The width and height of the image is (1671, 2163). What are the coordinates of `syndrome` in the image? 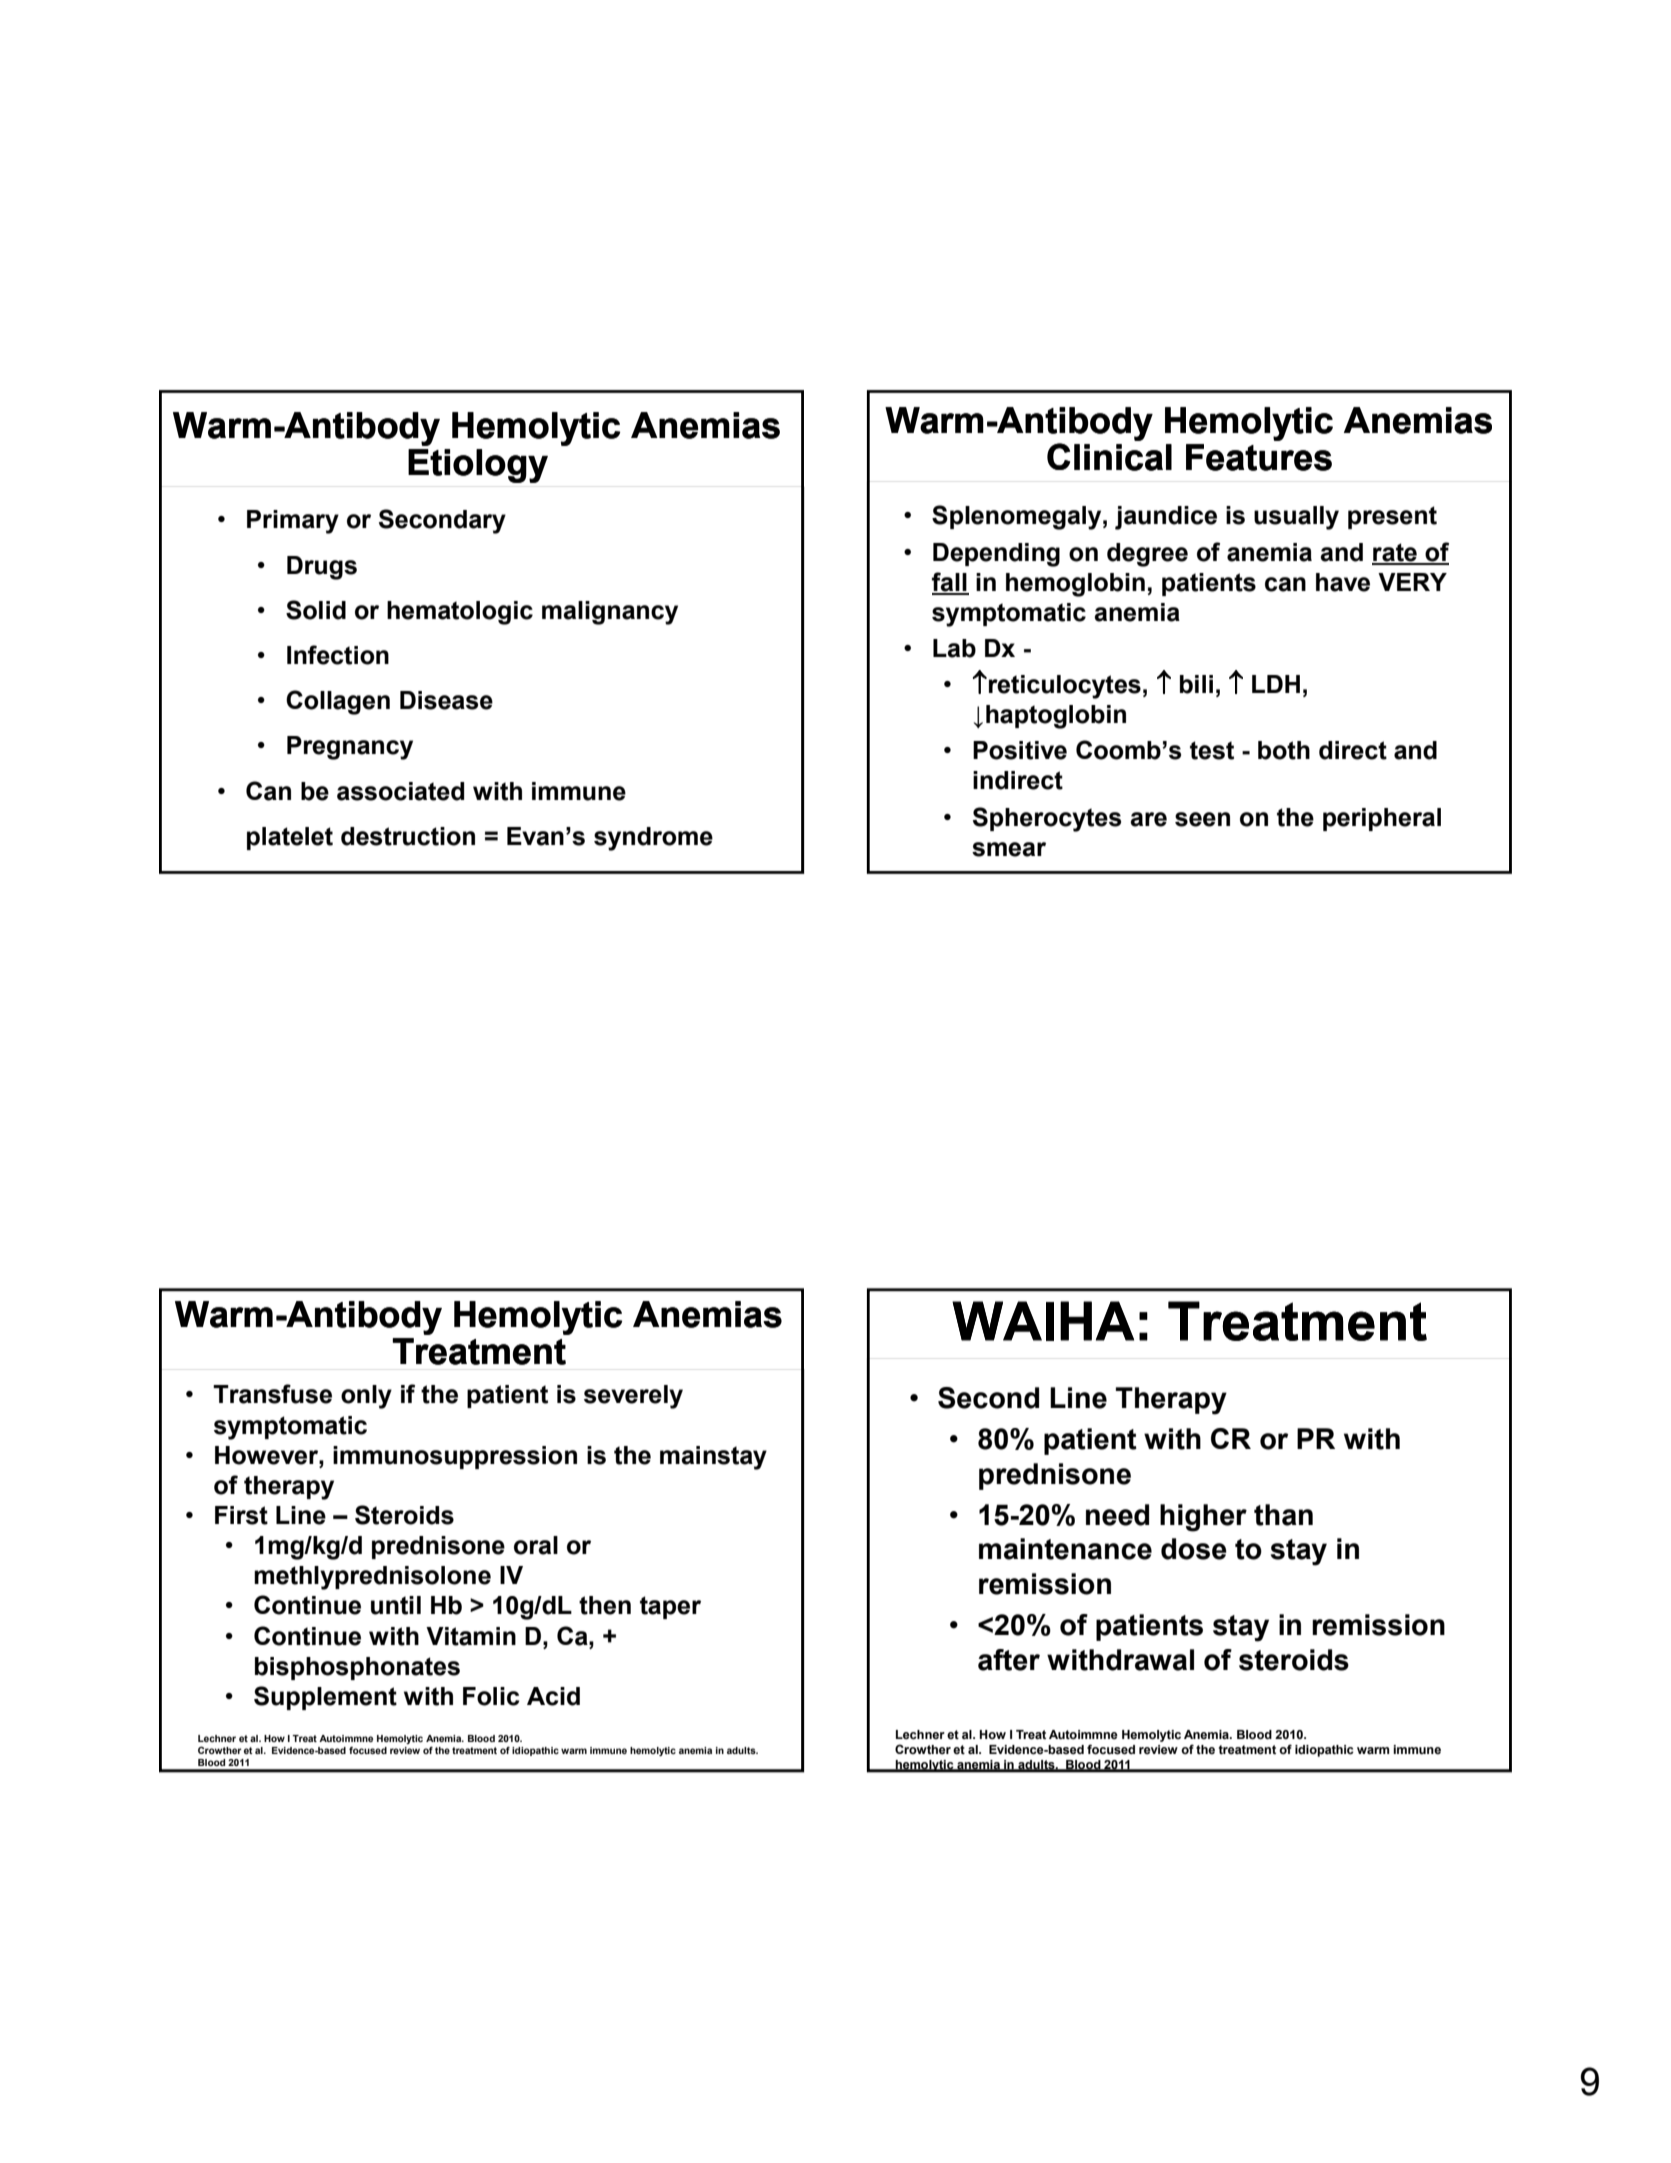 It's located at (653, 839).
